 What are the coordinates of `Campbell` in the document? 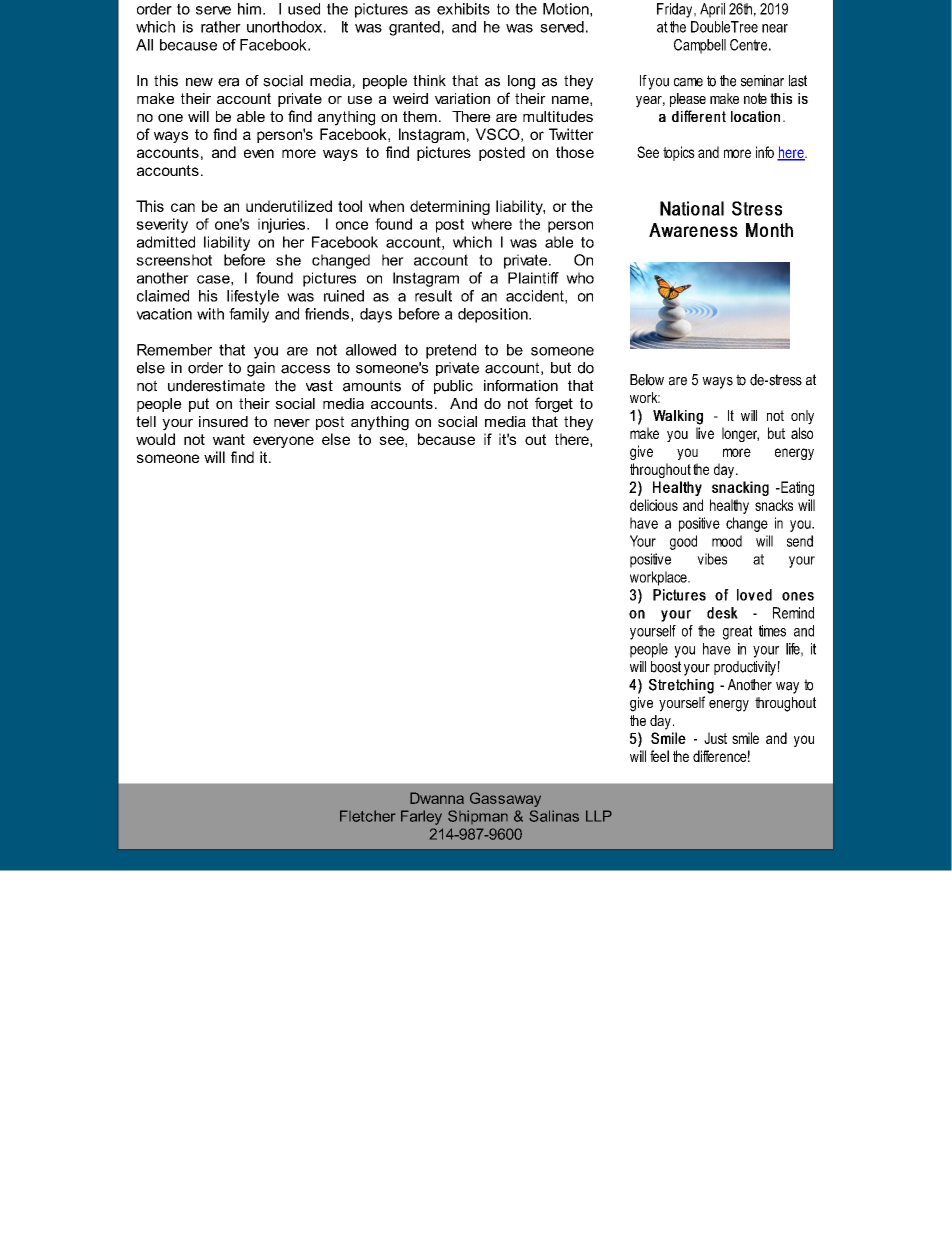 It's located at (700, 46).
